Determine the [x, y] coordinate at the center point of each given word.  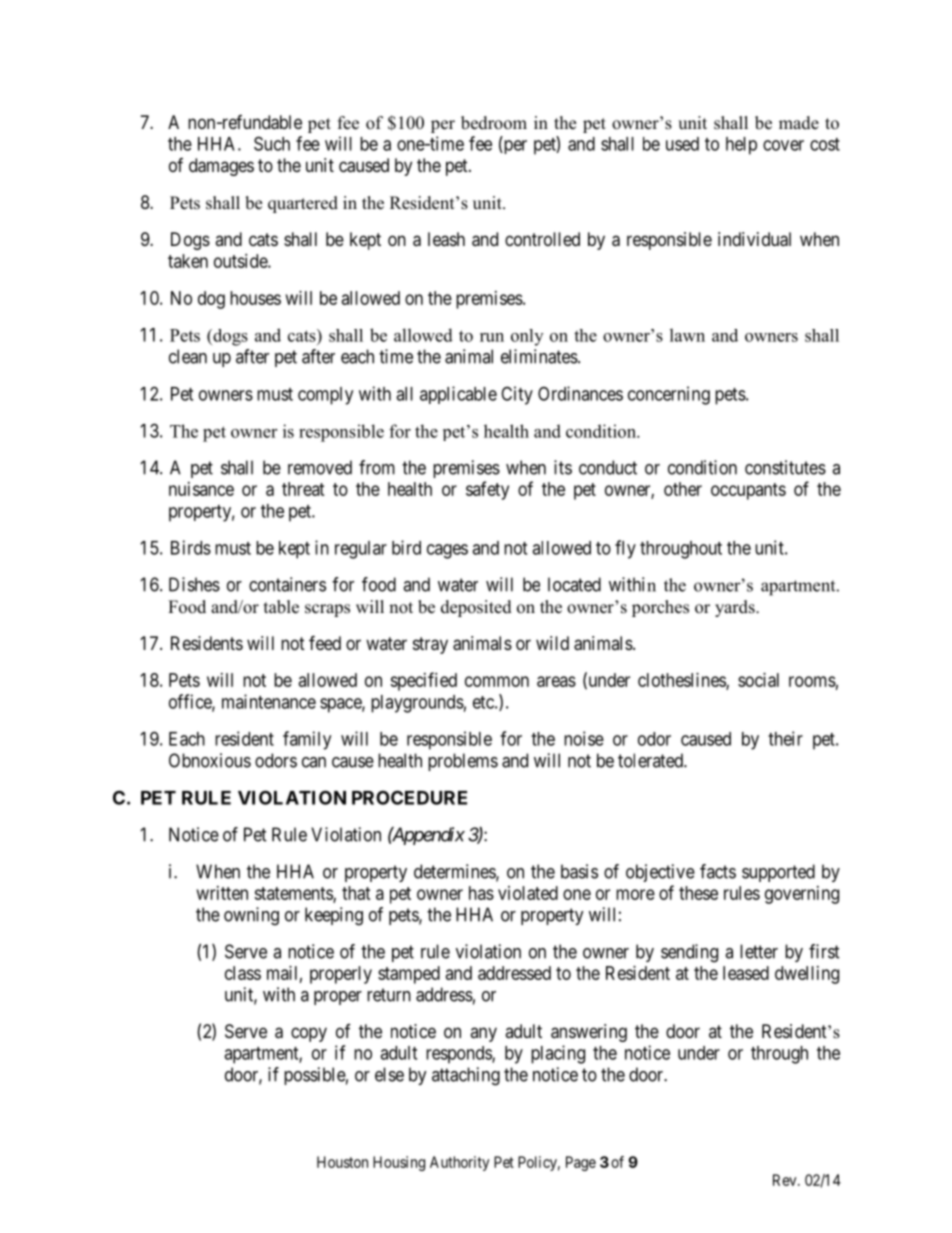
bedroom [494, 123]
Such [272, 143]
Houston [342, 1162]
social [758, 680]
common [497, 681]
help [741, 146]
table [281, 607]
